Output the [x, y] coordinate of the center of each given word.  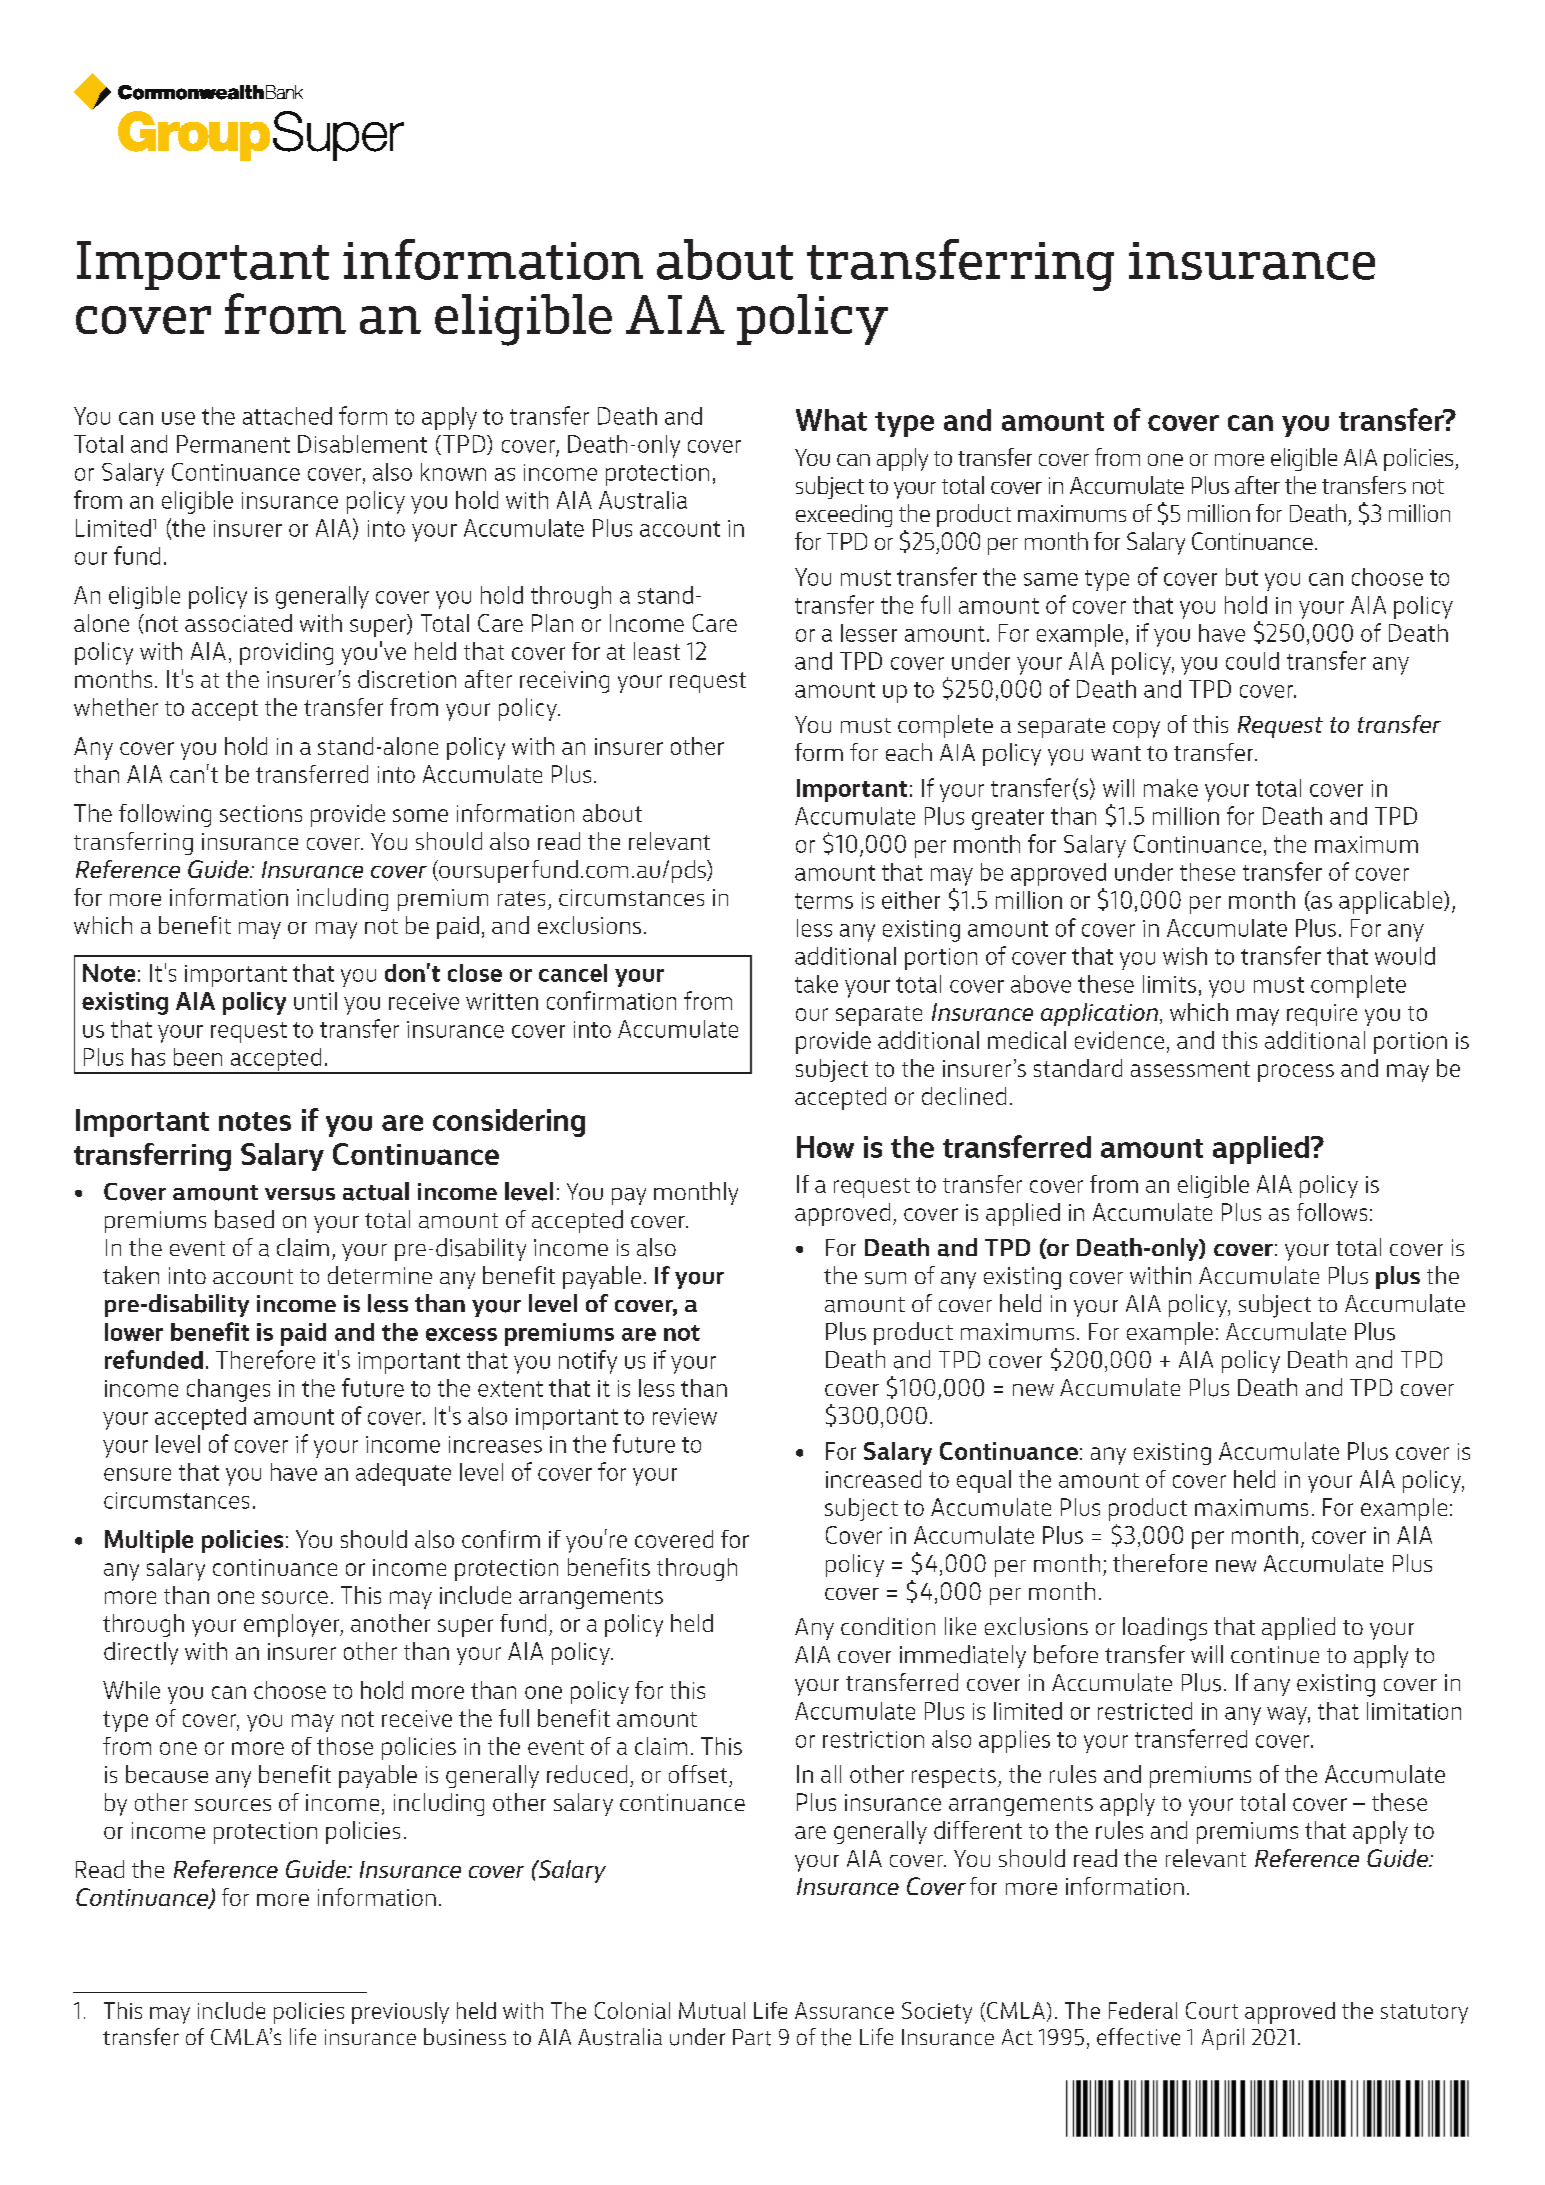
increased [873, 1479]
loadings [1165, 1629]
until [315, 1001]
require [1322, 1015]
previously [400, 2013]
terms [824, 901]
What [831, 420]
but [1242, 577]
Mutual [712, 2010]
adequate [403, 1474]
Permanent [233, 444]
